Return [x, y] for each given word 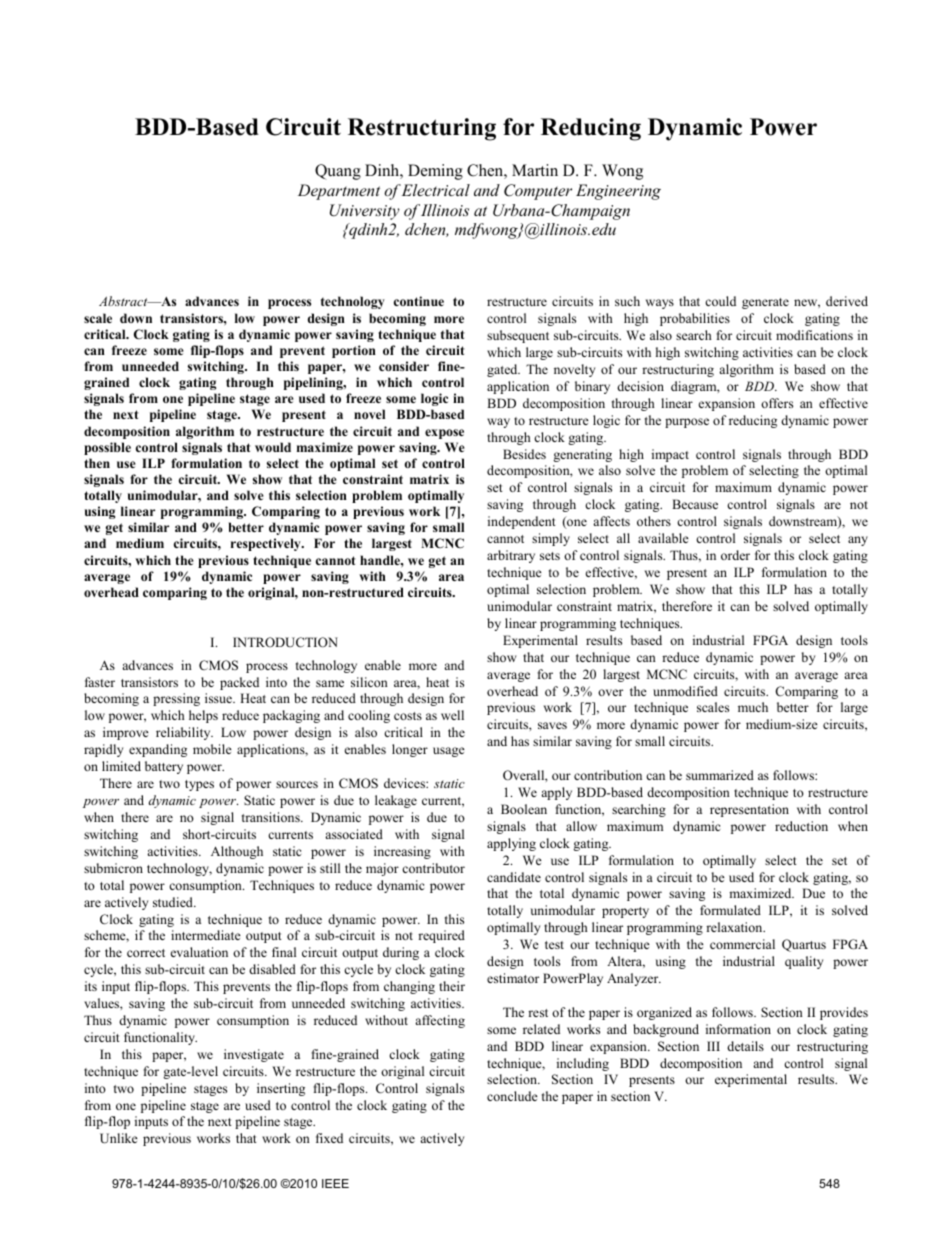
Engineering [618, 192]
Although [237, 852]
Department [339, 192]
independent [522, 522]
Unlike [119, 1138]
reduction [801, 826]
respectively [267, 544]
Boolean [524, 809]
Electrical [436, 190]
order [735, 555]
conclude [512, 1096]
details [745, 1046]
